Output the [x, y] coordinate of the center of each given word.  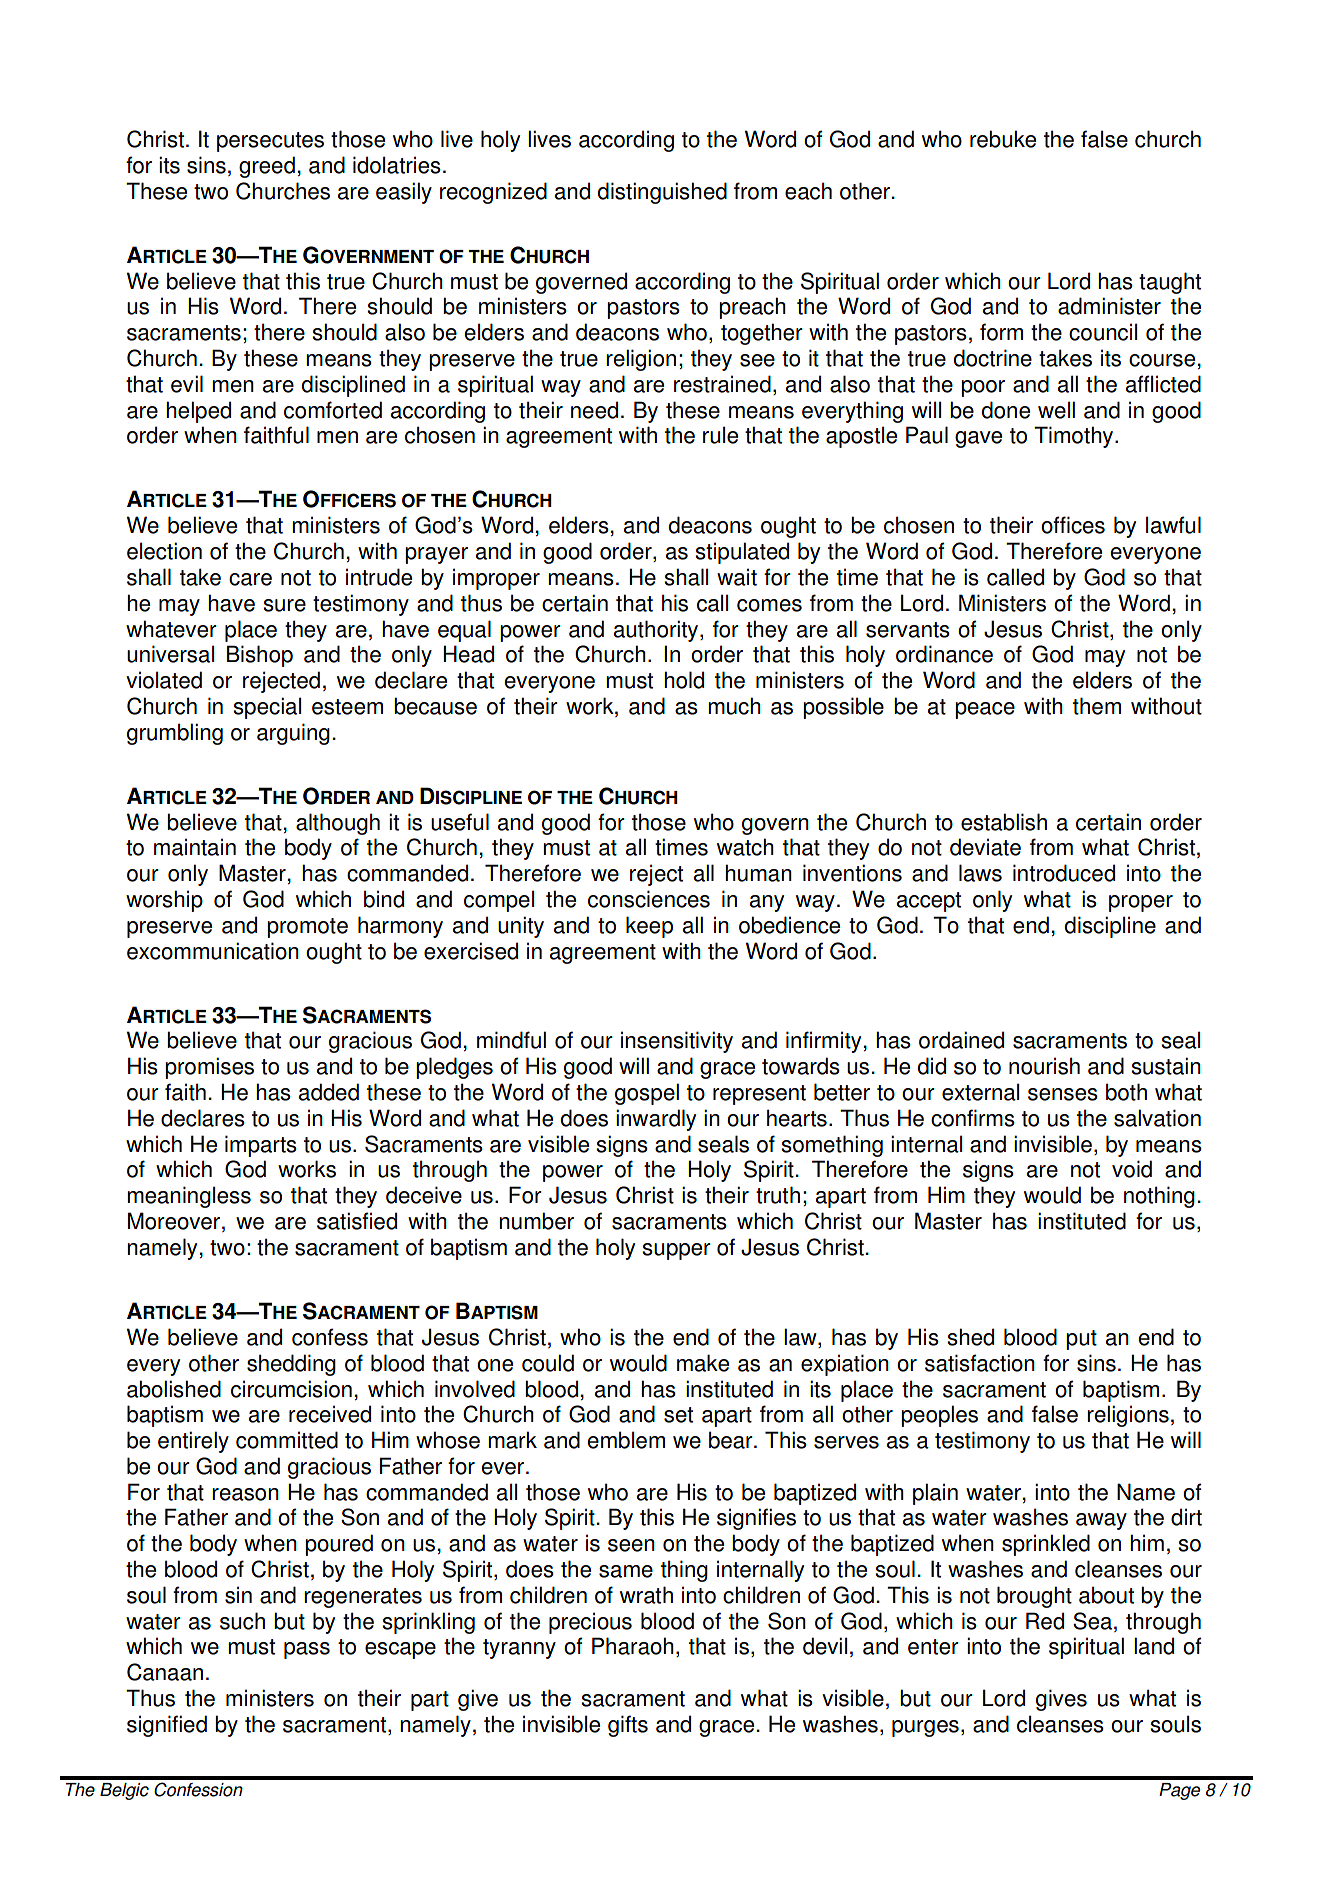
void [1132, 1169]
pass [307, 1650]
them [1097, 706]
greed [267, 167]
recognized [493, 193]
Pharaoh [633, 1646]
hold [684, 680]
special [267, 708]
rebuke [1003, 139]
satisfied [357, 1221]
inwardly [656, 1120]
